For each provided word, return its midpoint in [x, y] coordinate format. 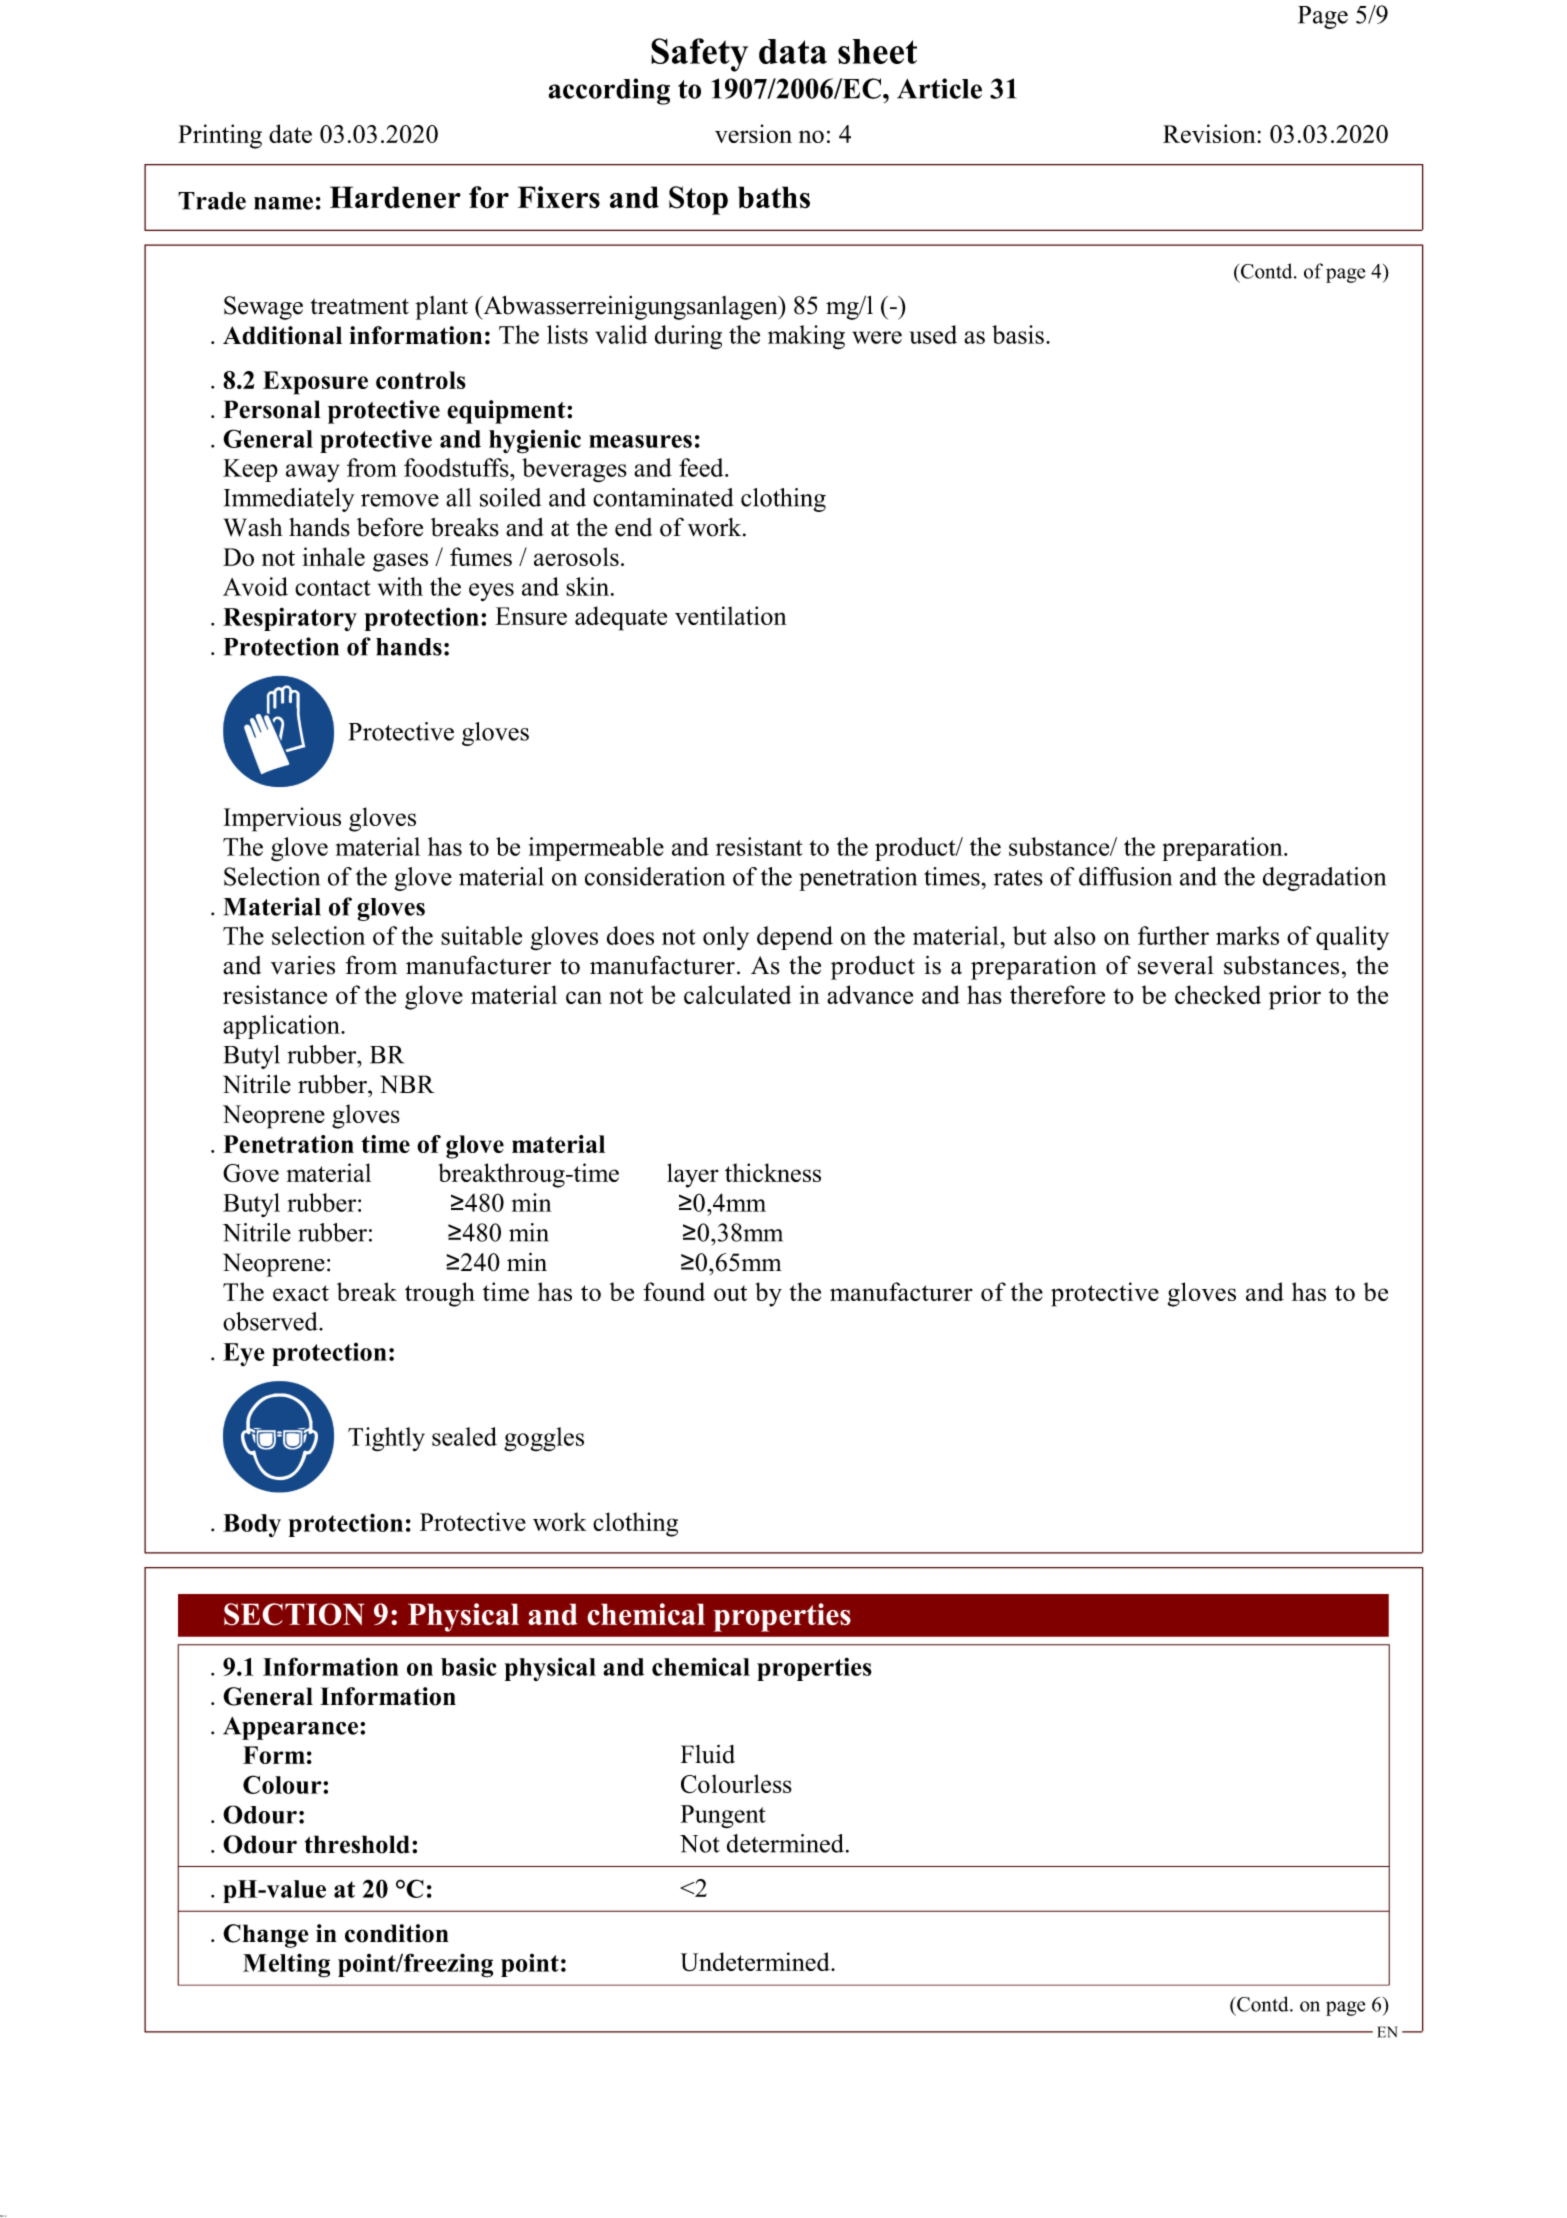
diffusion [1125, 876]
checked [1218, 994]
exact [301, 1293]
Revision [1210, 133]
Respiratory [290, 619]
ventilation [731, 615]
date [290, 133]
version [753, 133]
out [730, 1293]
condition [397, 1933]
